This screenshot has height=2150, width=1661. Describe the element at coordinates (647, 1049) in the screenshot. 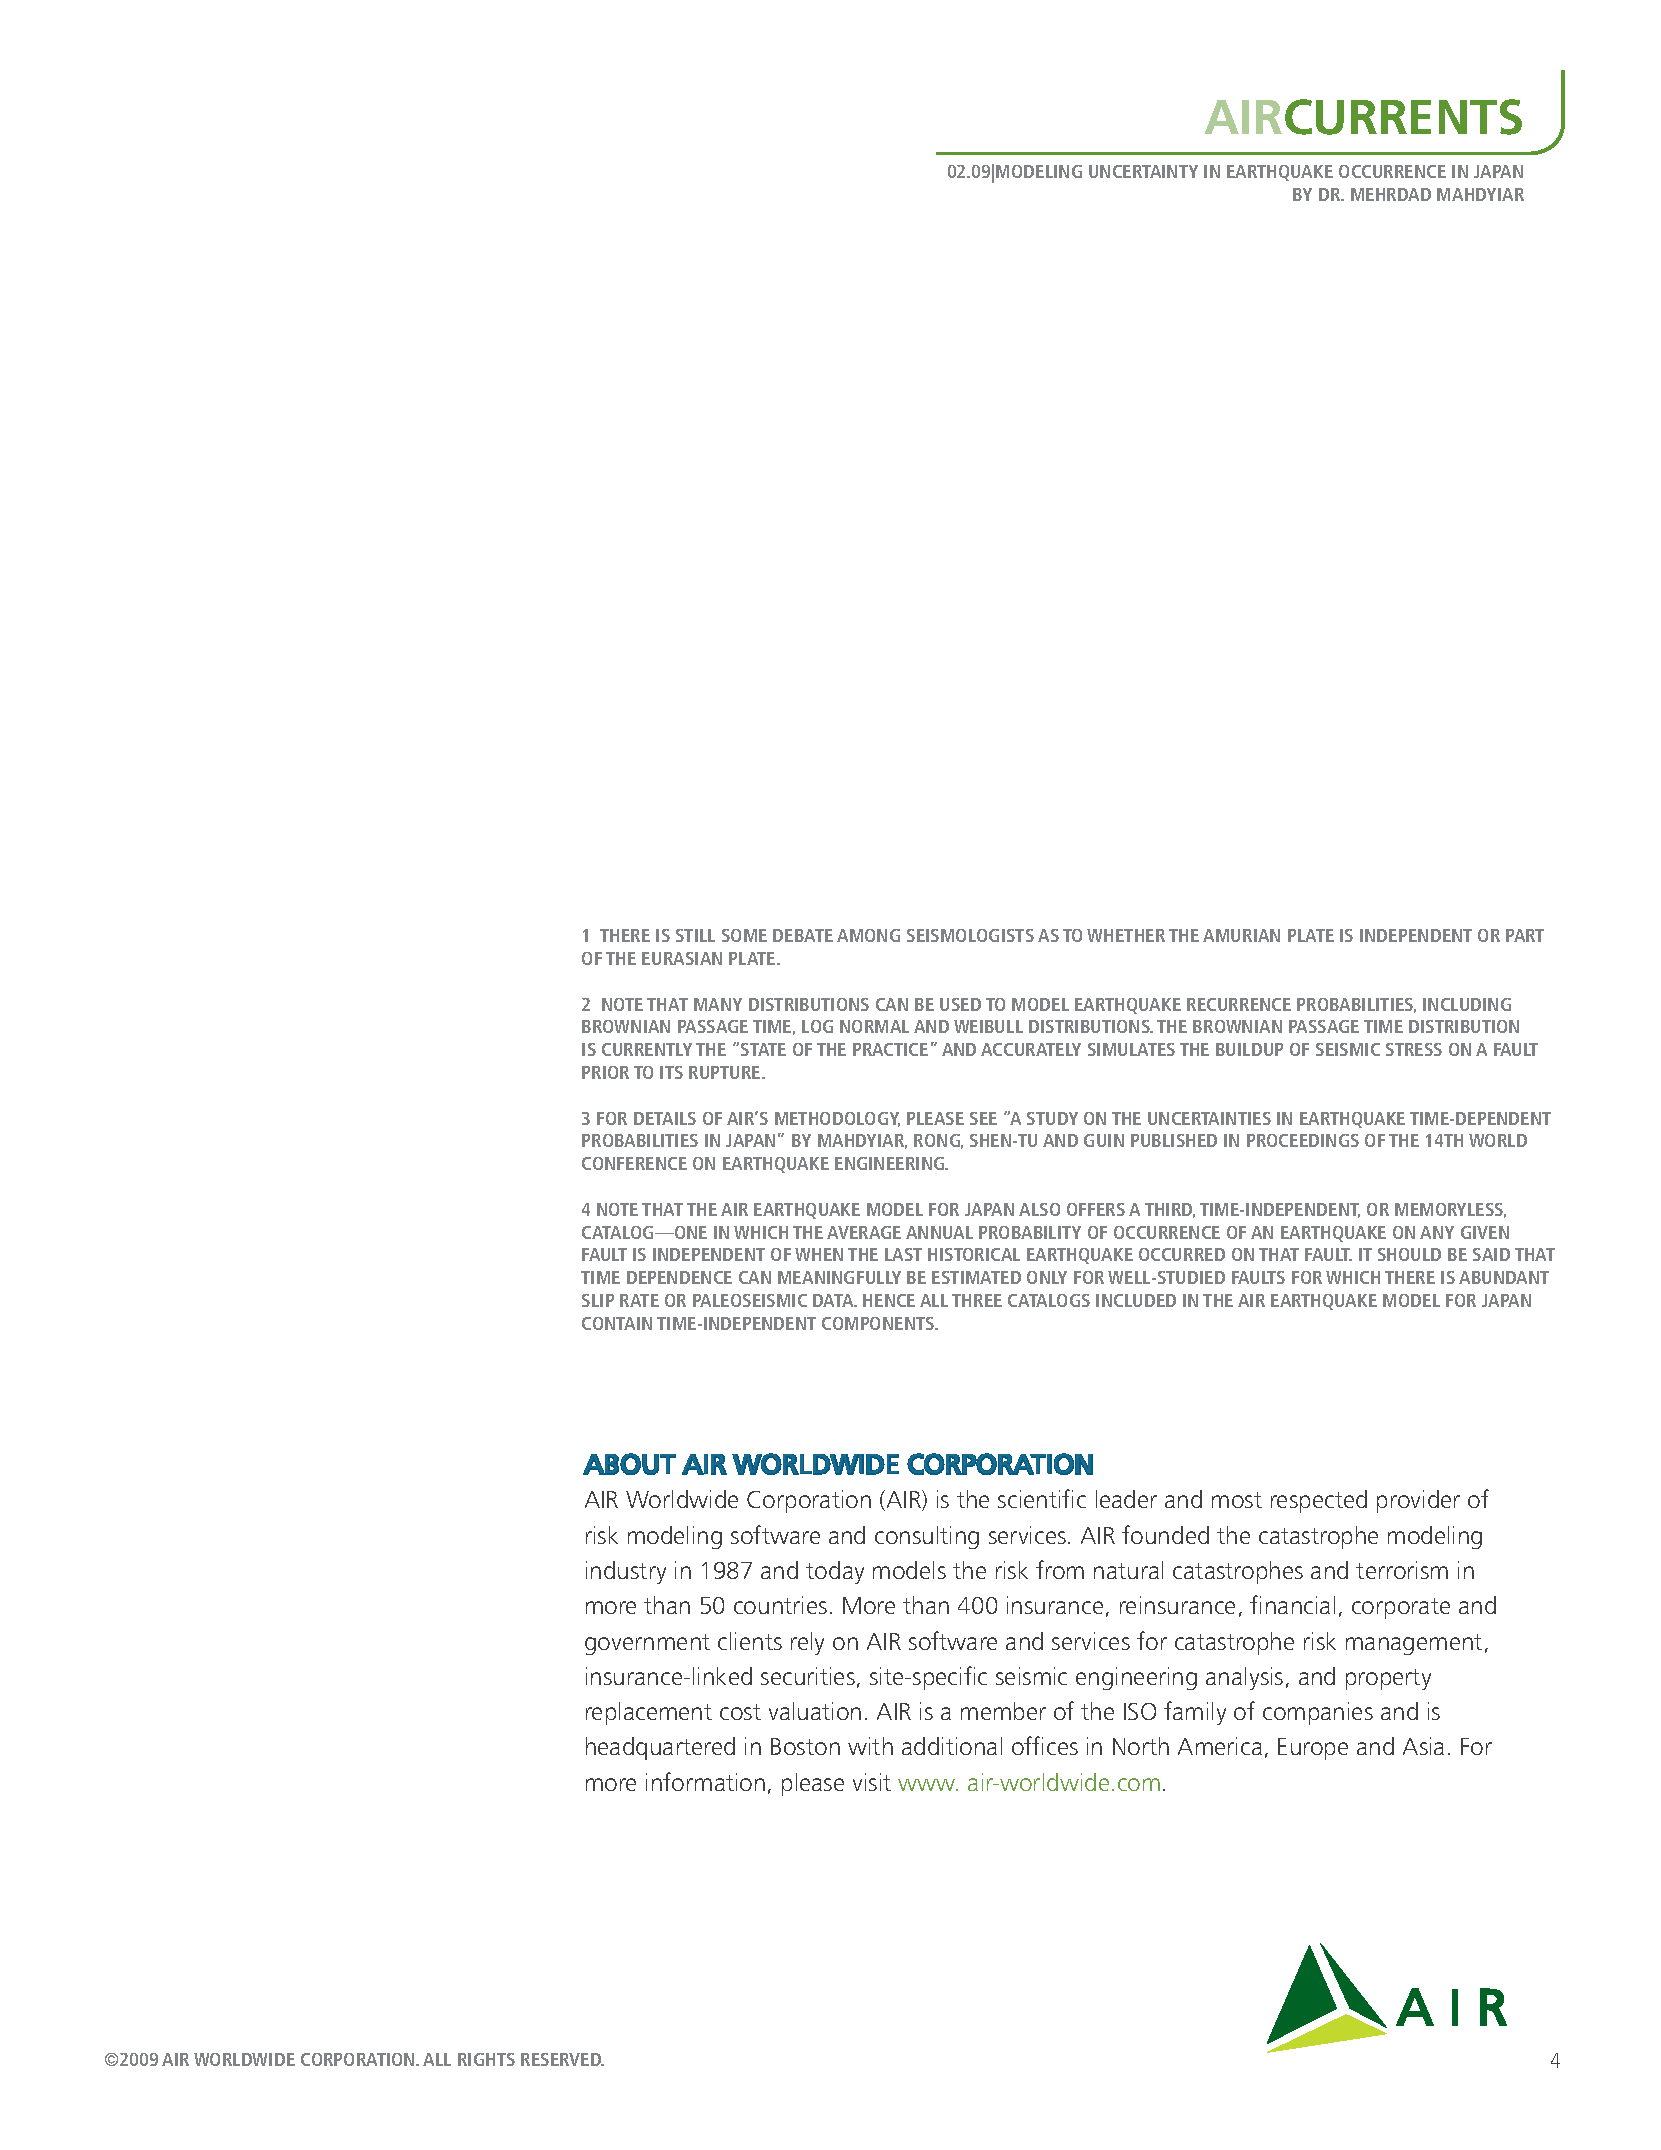

I see `currently` at that location.
